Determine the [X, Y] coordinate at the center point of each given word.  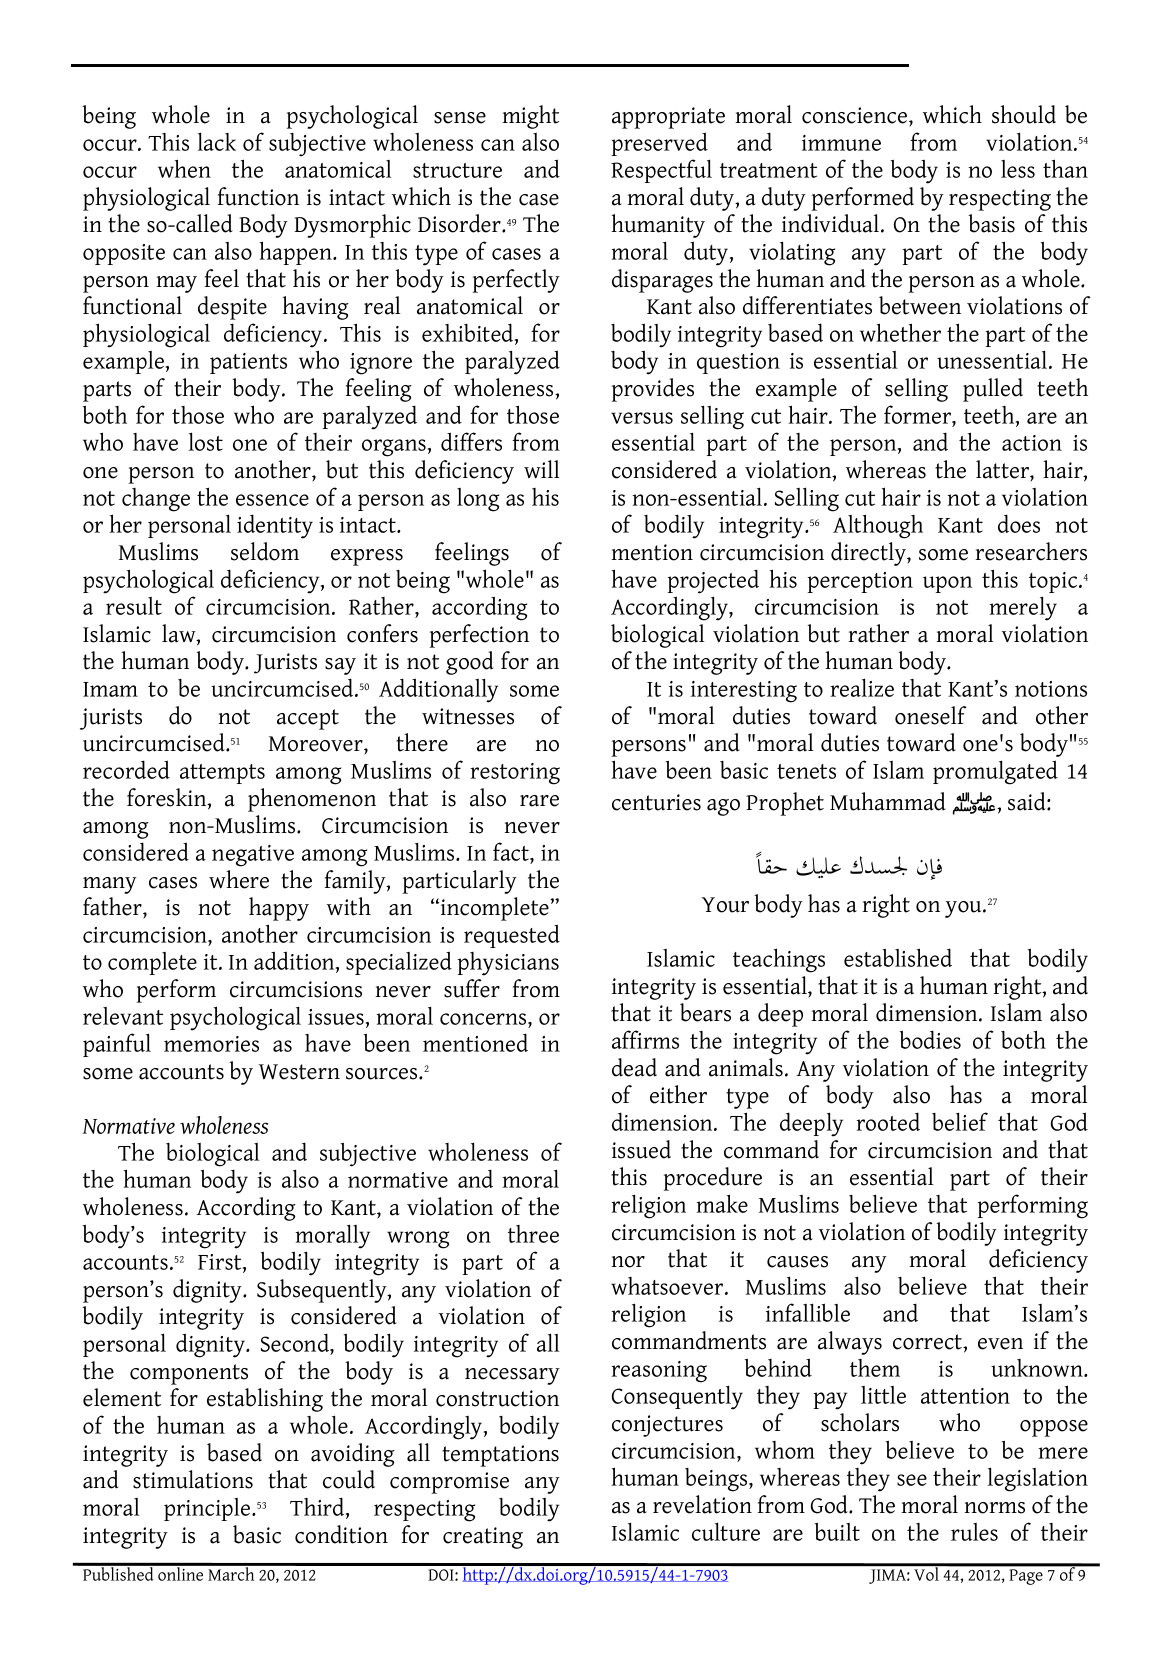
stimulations [193, 1479]
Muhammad [888, 801]
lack [217, 141]
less [1018, 169]
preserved [659, 144]
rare [539, 801]
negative [253, 856]
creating [483, 1538]
